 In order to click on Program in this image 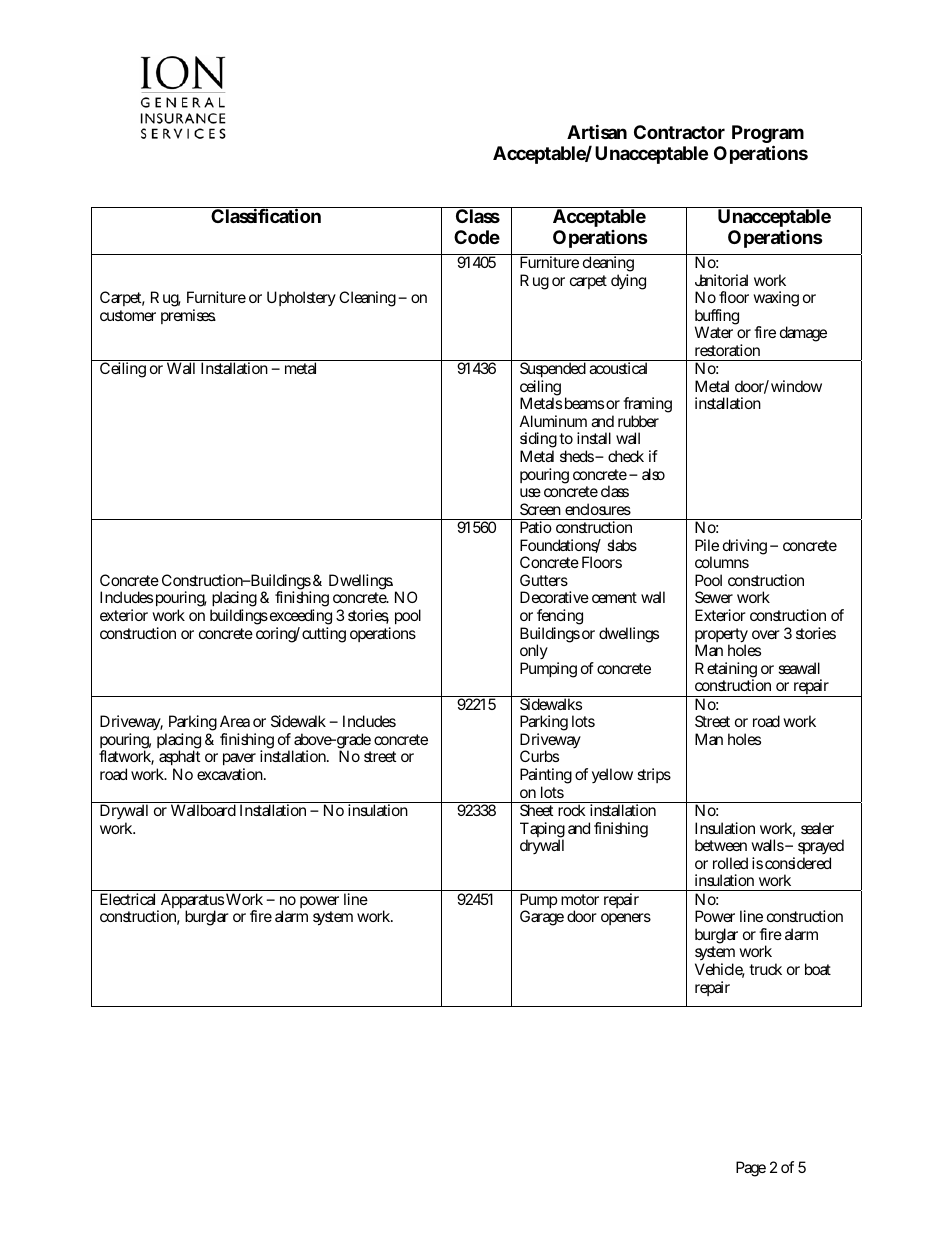, I will do `click(768, 136)`.
